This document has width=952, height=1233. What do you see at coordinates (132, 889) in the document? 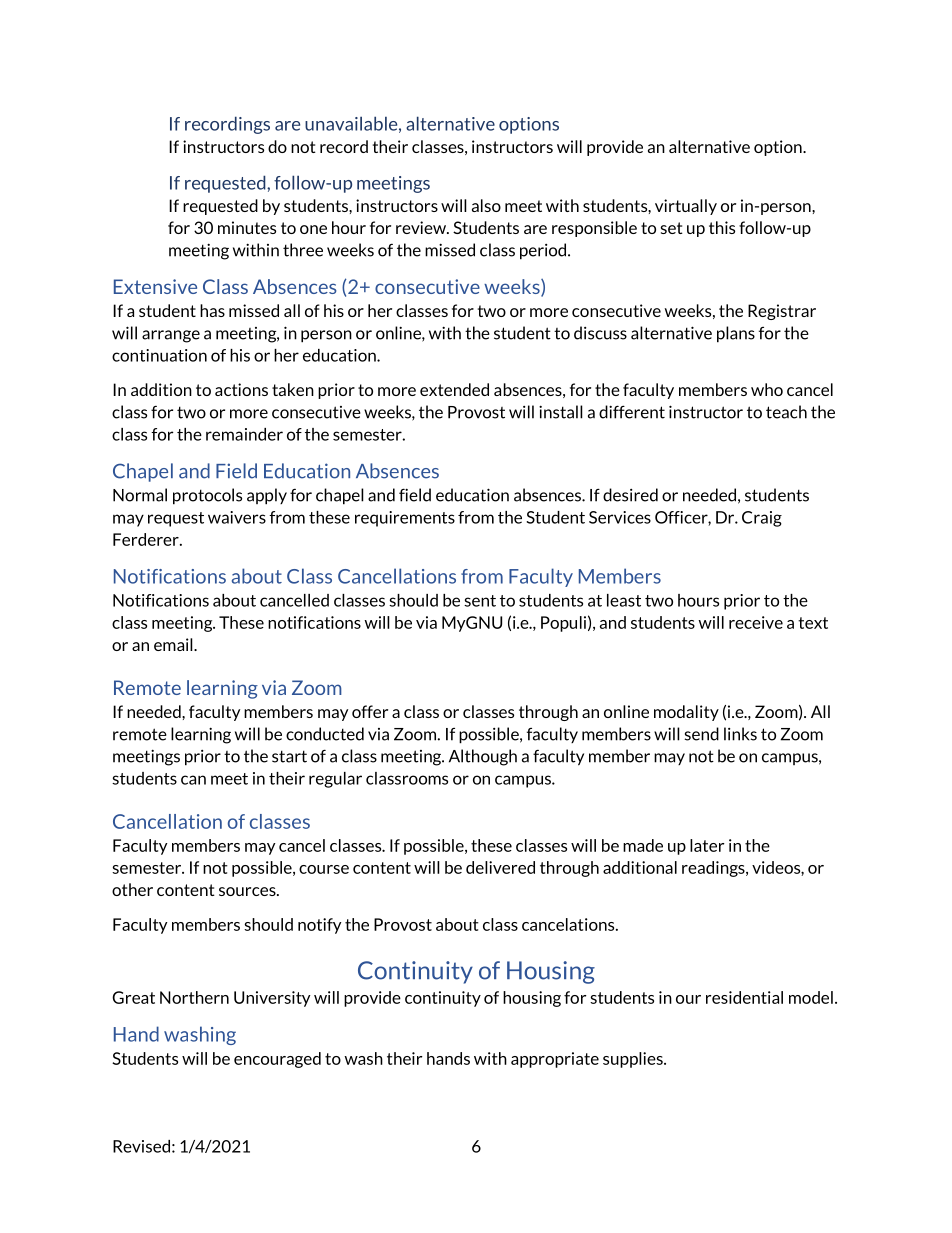
I see `other` at bounding box center [132, 889].
